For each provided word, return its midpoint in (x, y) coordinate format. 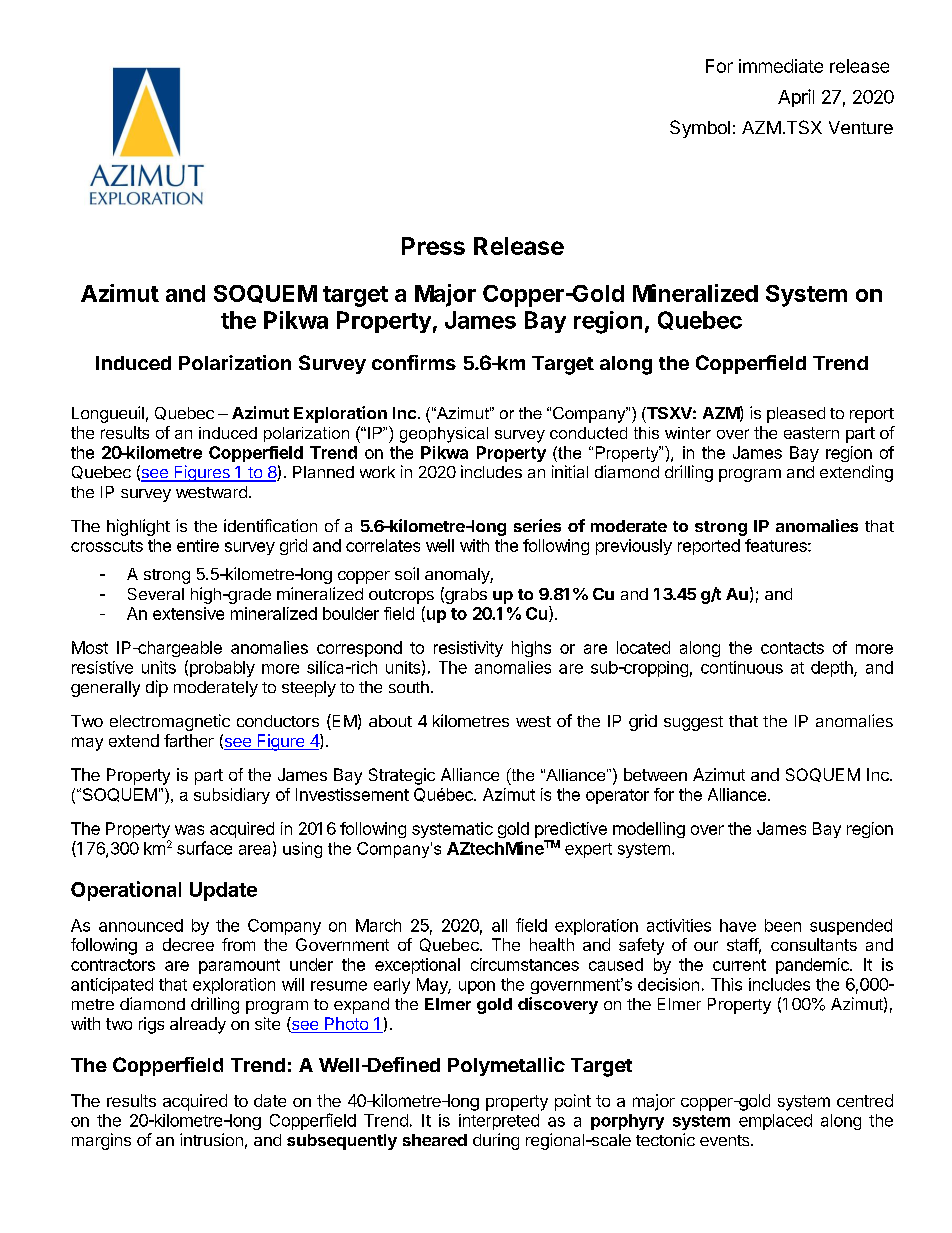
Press (433, 246)
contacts (792, 648)
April (796, 98)
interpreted (499, 1122)
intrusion (211, 1139)
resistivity (468, 649)
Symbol (700, 129)
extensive (188, 613)
